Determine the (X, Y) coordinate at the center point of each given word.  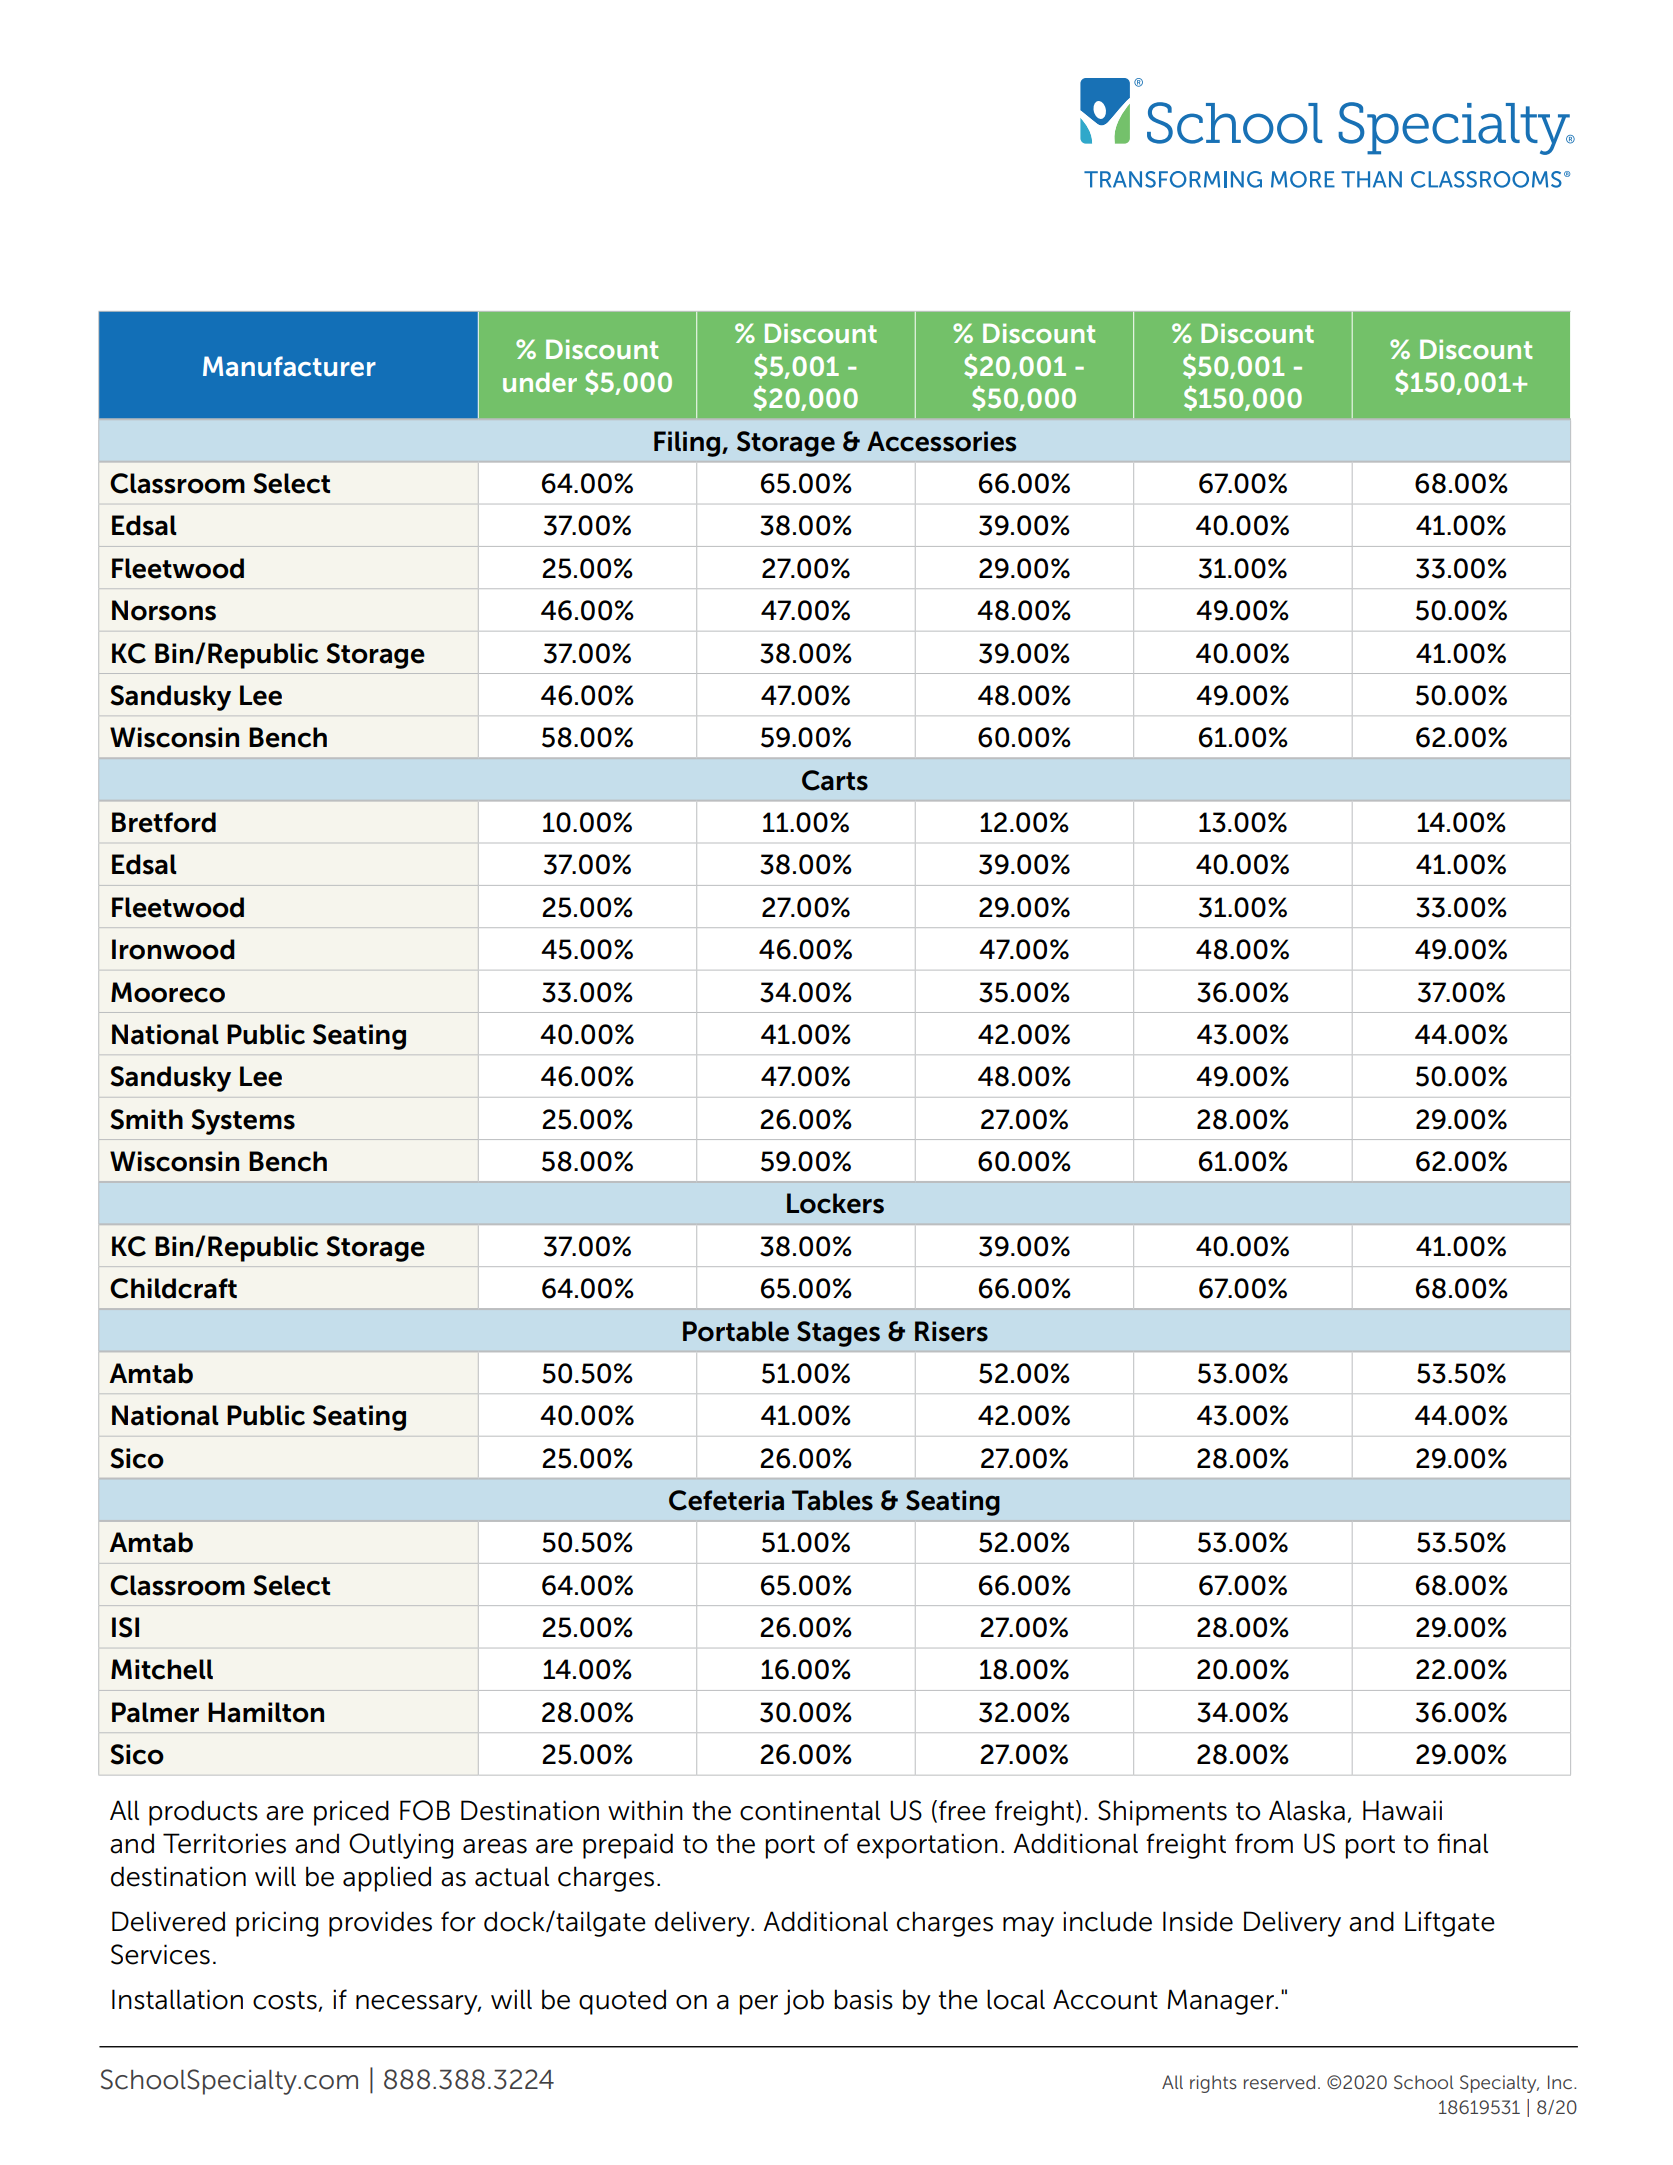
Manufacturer (289, 366)
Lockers (835, 1203)
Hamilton (266, 1712)
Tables (832, 1500)
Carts (835, 780)
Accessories (941, 441)
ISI (125, 1627)
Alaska (1307, 1810)
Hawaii (1402, 1810)
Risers (951, 1331)
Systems (243, 1122)
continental (810, 1810)
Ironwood (173, 949)
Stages (838, 1334)
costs (286, 2001)
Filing (688, 444)
